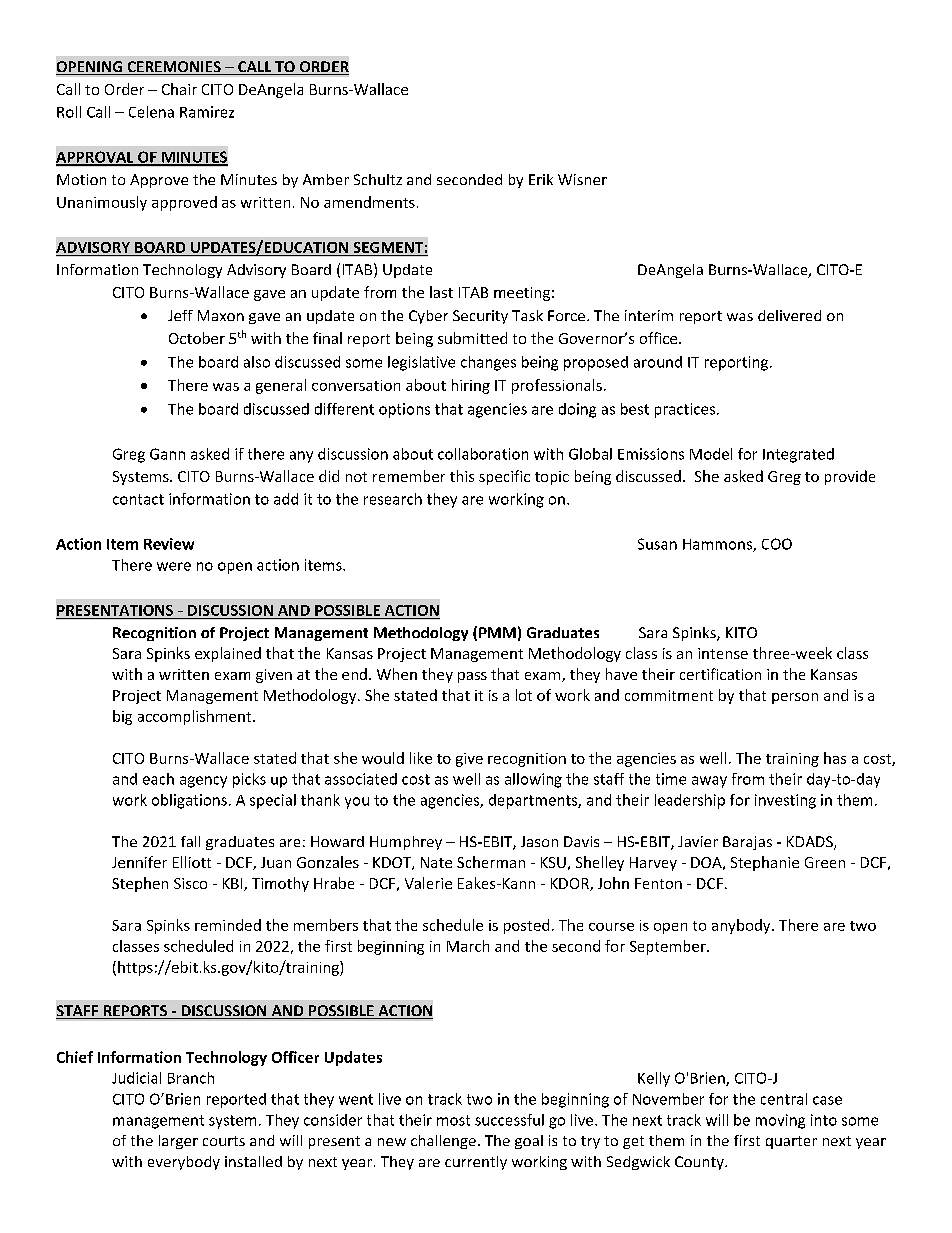 The width and height of the image is (952, 1233). What do you see at coordinates (462, 476) in the image?
I see `this` at bounding box center [462, 476].
